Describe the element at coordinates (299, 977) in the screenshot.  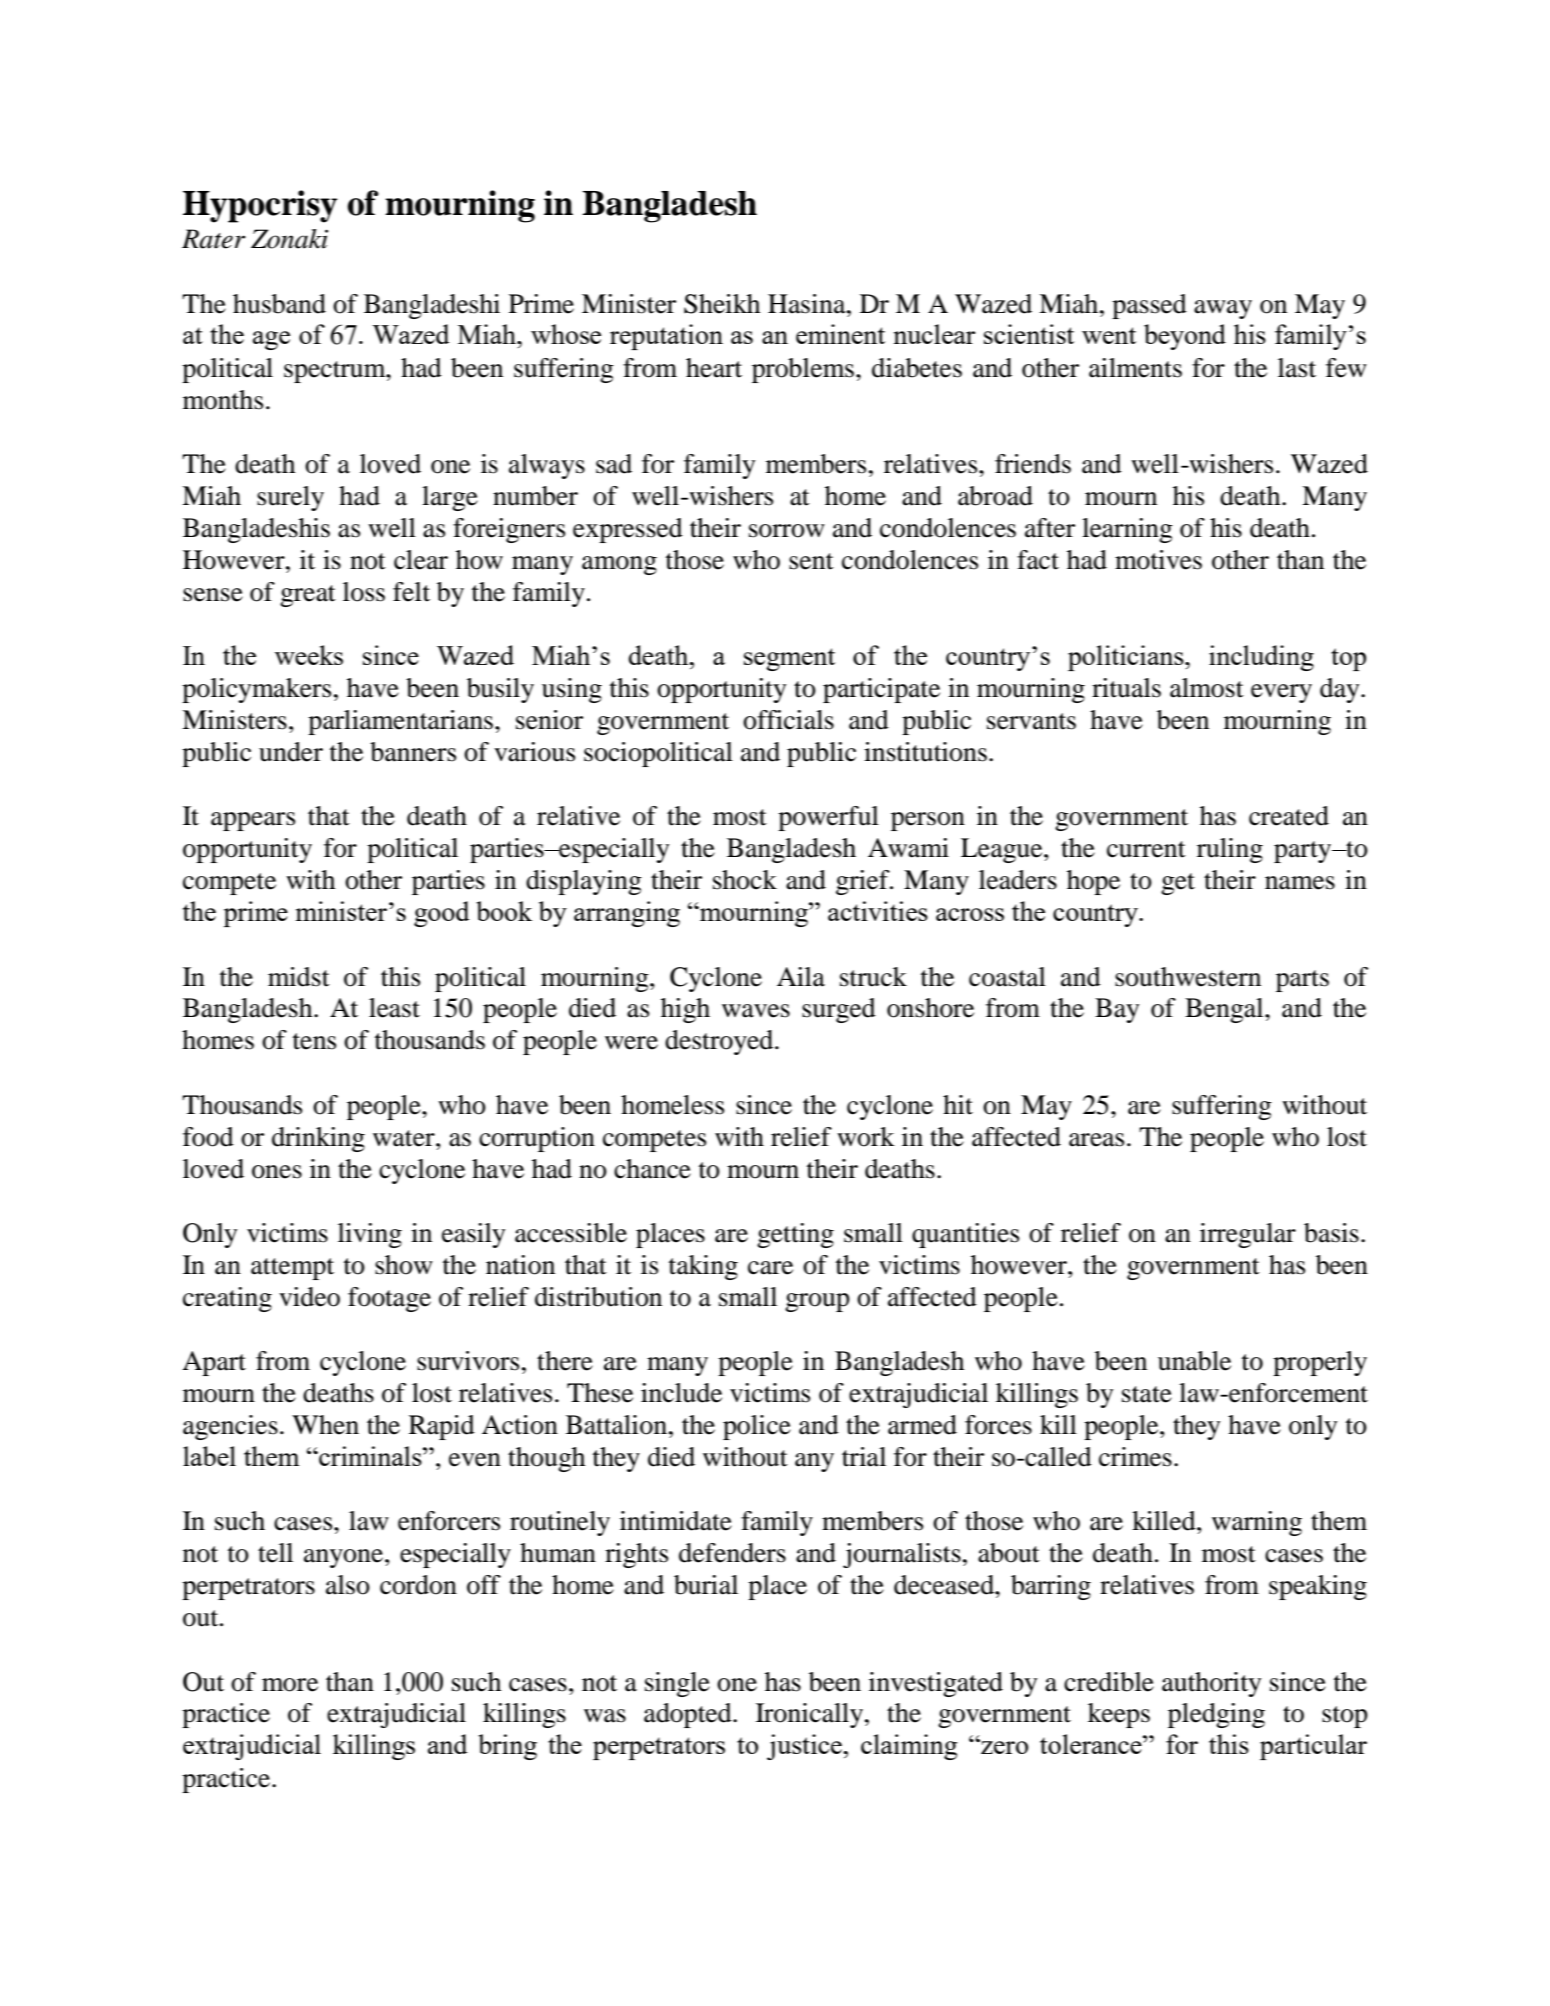
I see `midst` at that location.
